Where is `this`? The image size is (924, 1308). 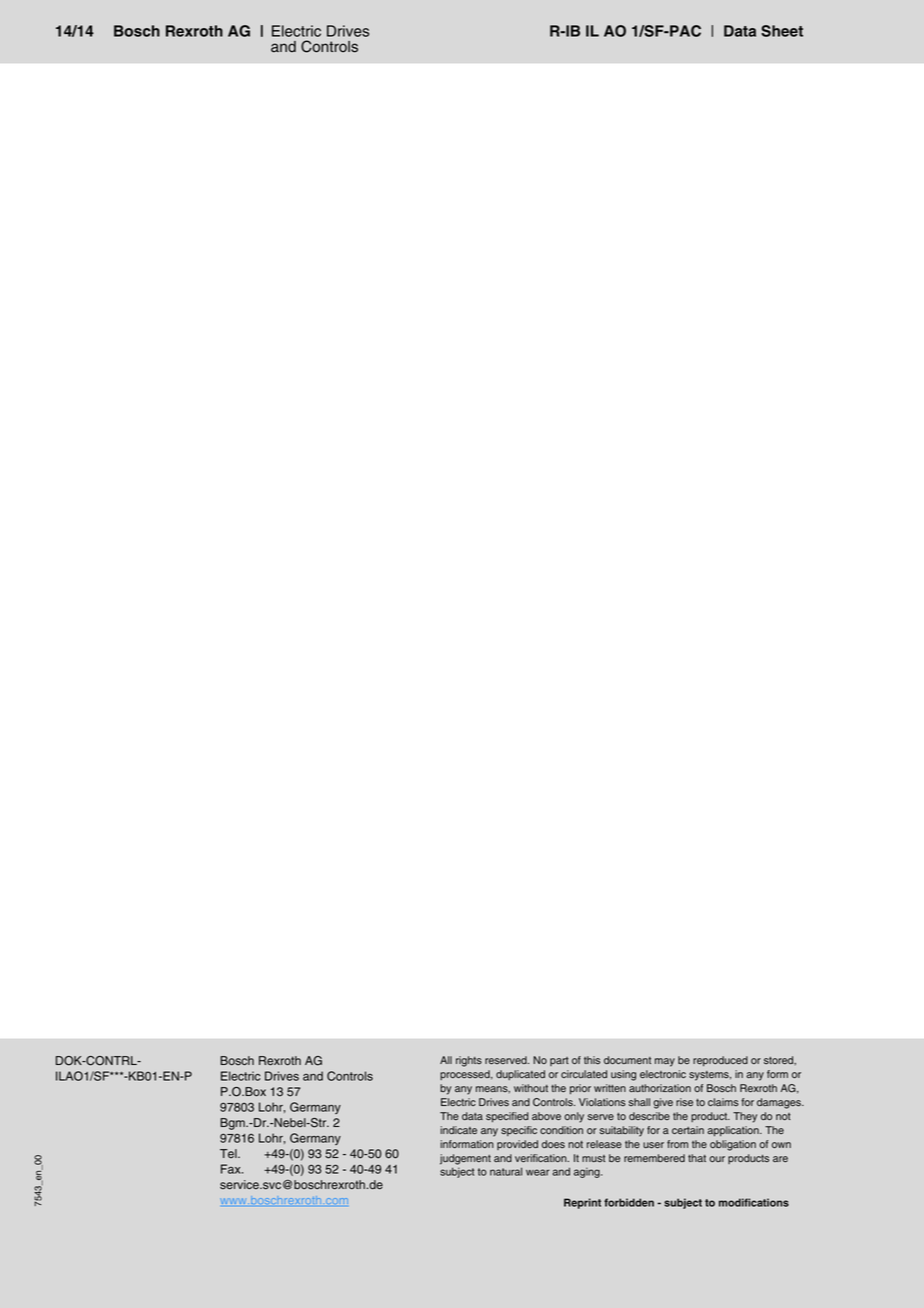 this is located at coordinates (592, 1060).
